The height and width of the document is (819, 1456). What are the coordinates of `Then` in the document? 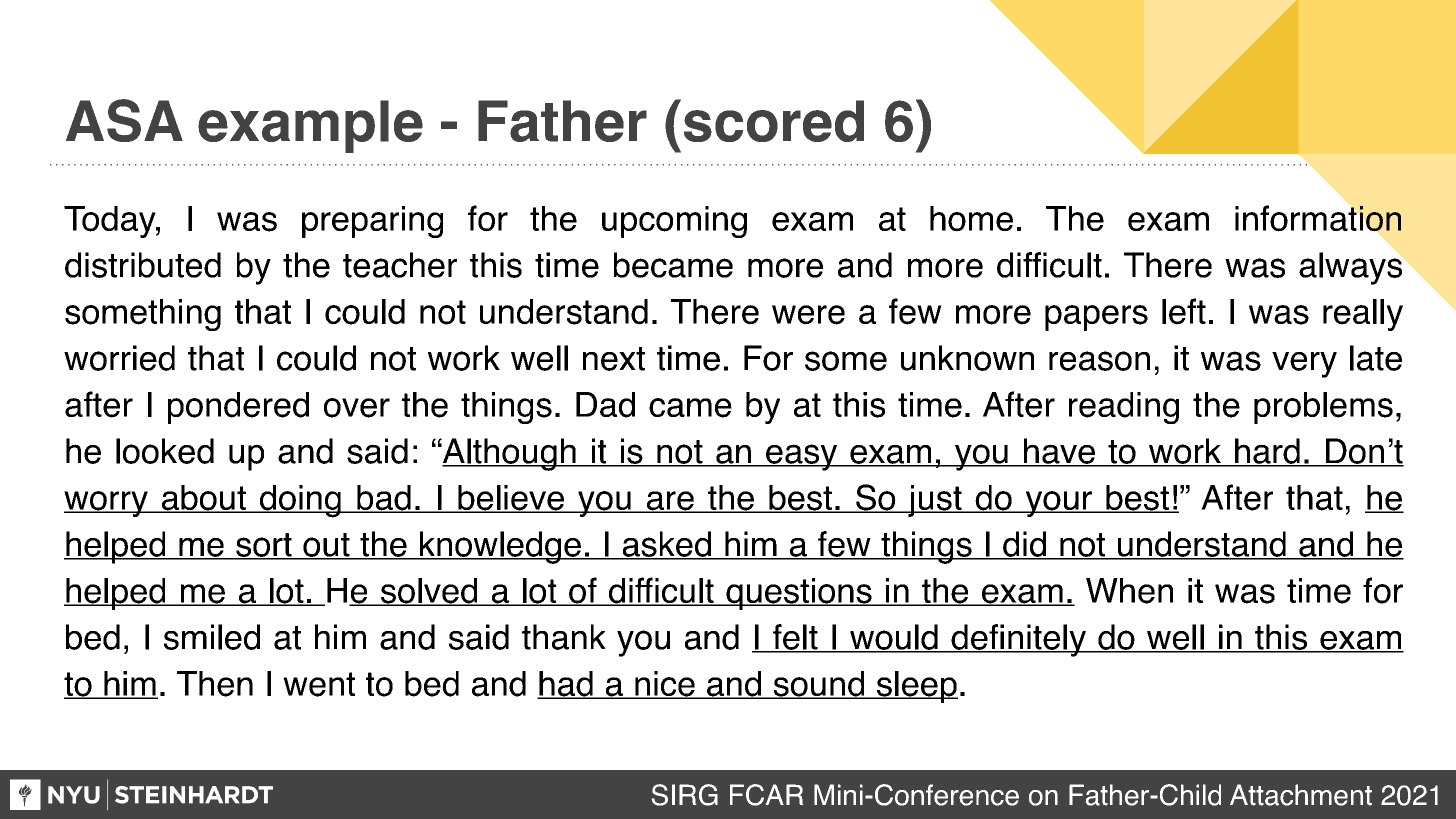 It's located at (215, 684).
